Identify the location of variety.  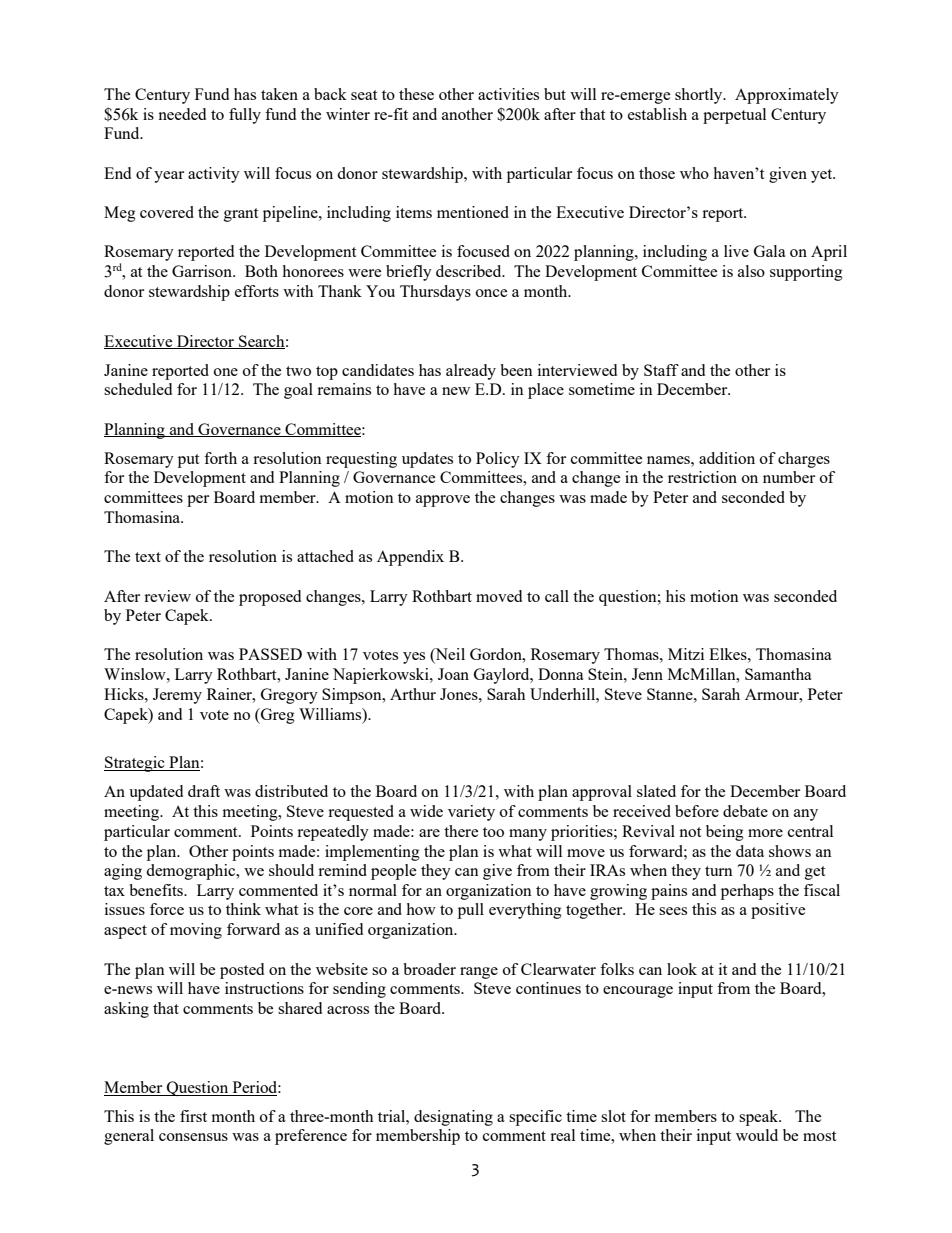
(471, 813).
